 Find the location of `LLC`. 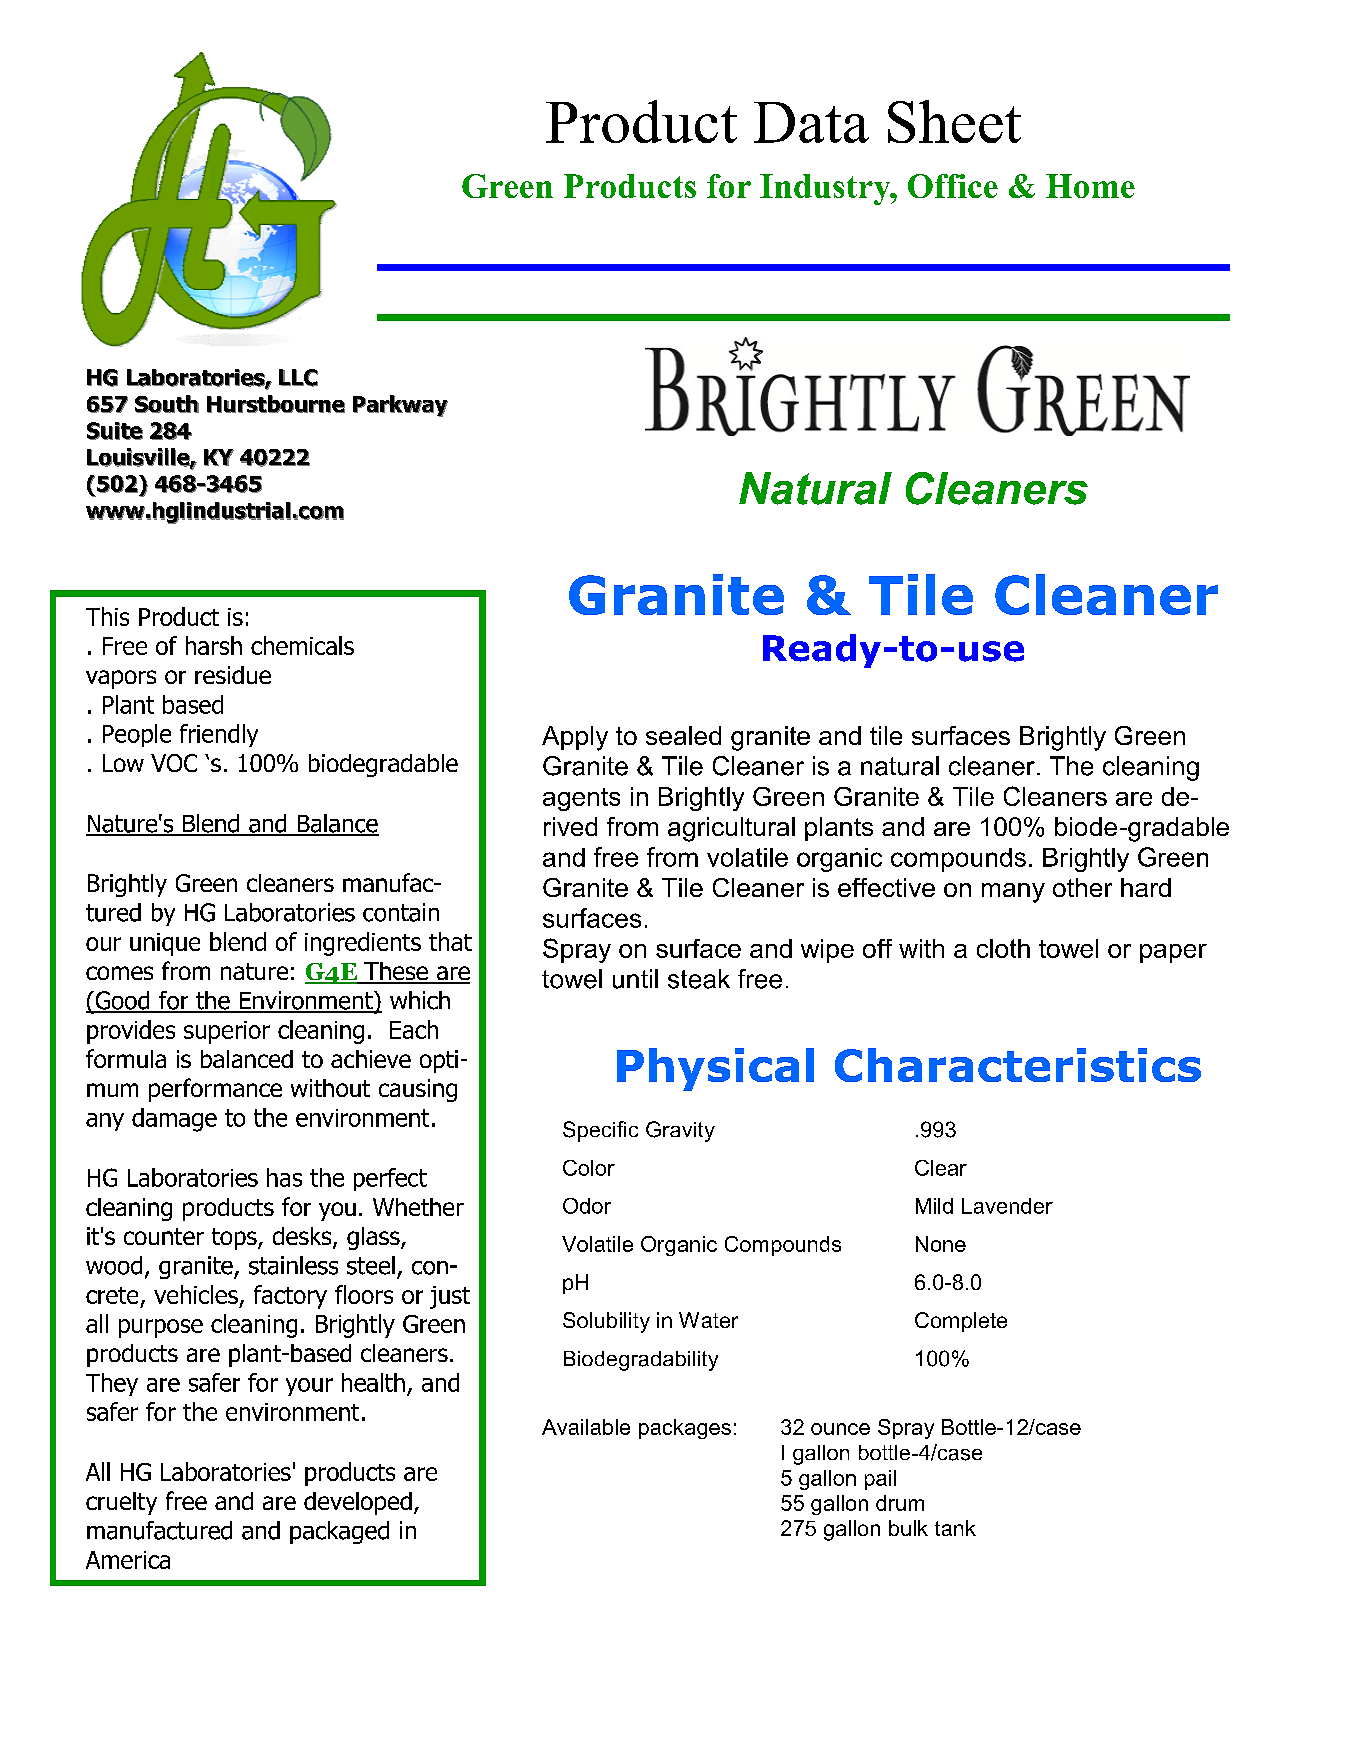

LLC is located at coordinates (298, 378).
